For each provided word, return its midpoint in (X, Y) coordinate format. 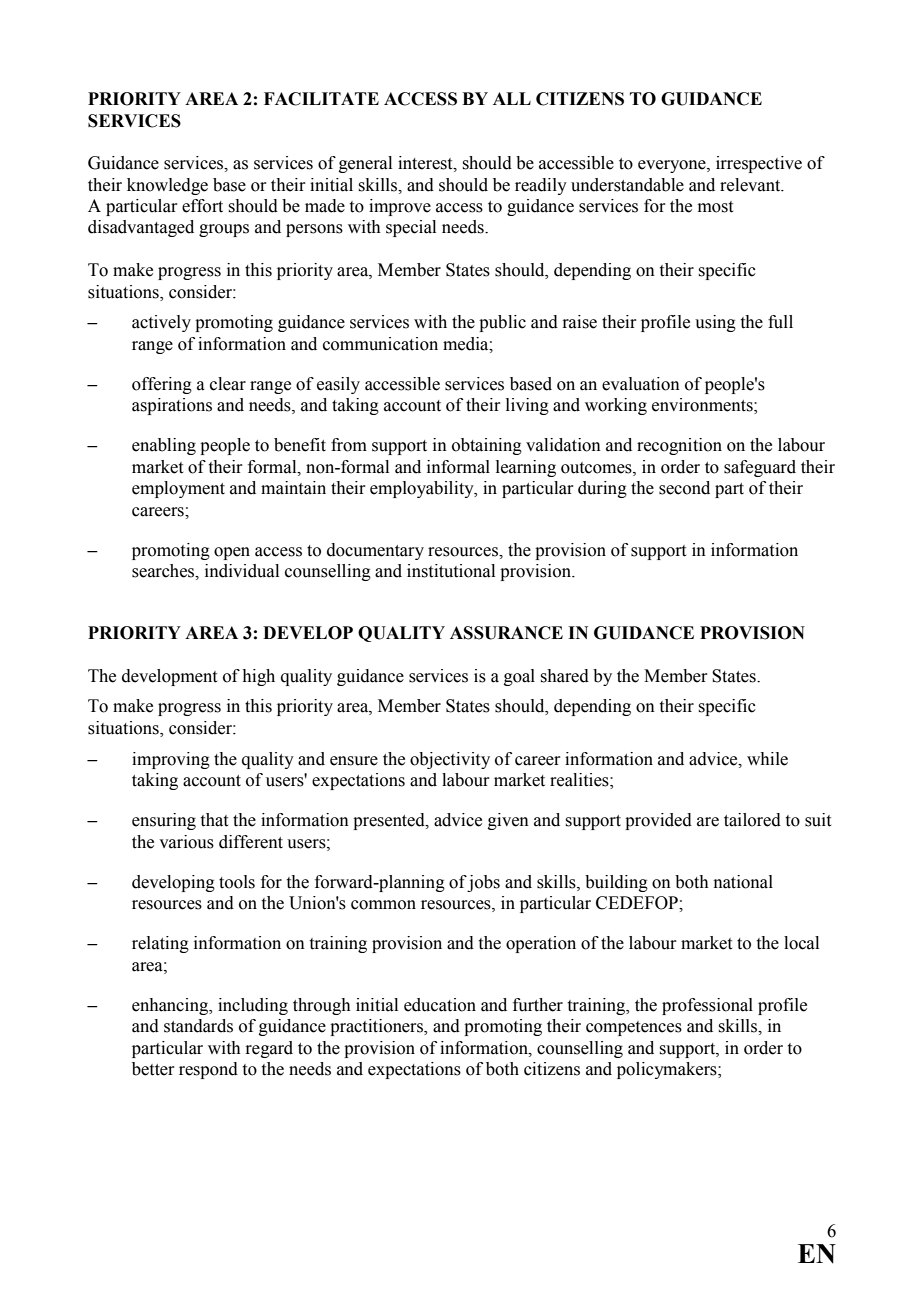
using (715, 323)
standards (198, 1026)
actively (161, 323)
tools (237, 882)
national (743, 882)
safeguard (760, 468)
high (258, 677)
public (502, 323)
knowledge (167, 186)
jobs (483, 883)
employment (178, 489)
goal (519, 677)
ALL (512, 98)
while (767, 759)
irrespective (759, 164)
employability (423, 489)
